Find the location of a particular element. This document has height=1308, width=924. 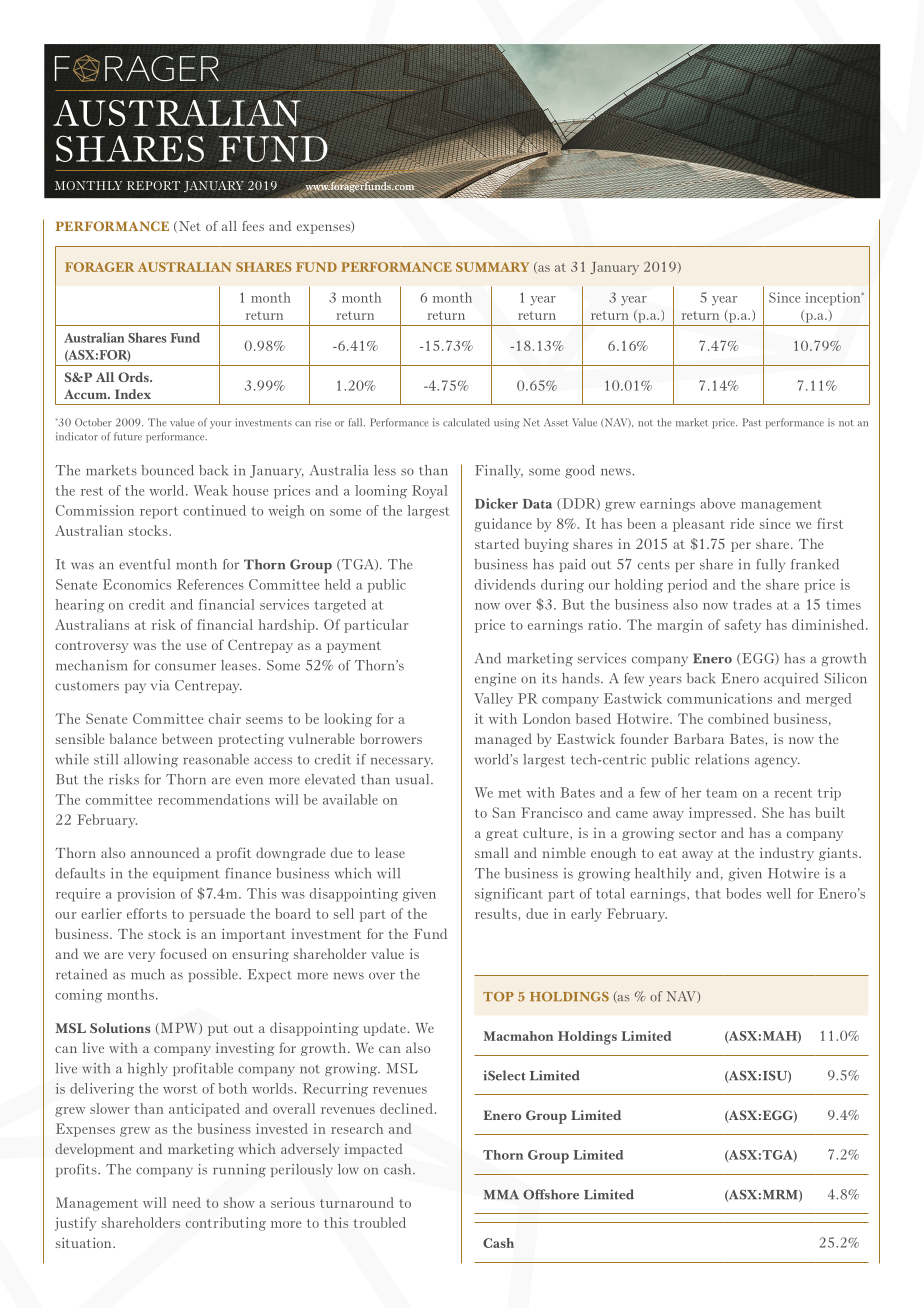

troubled is located at coordinates (379, 1222).
